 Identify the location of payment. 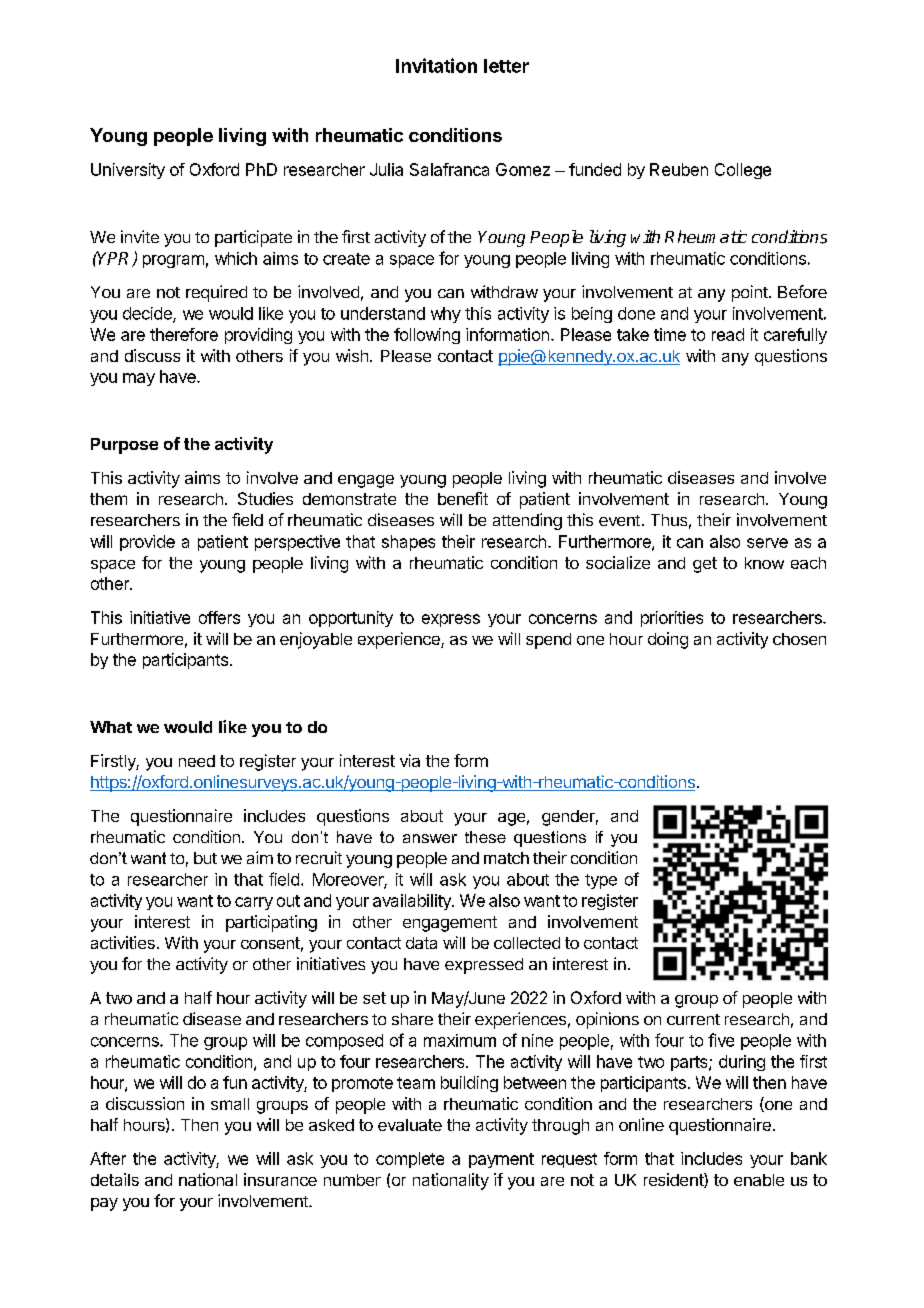
(501, 1160).
